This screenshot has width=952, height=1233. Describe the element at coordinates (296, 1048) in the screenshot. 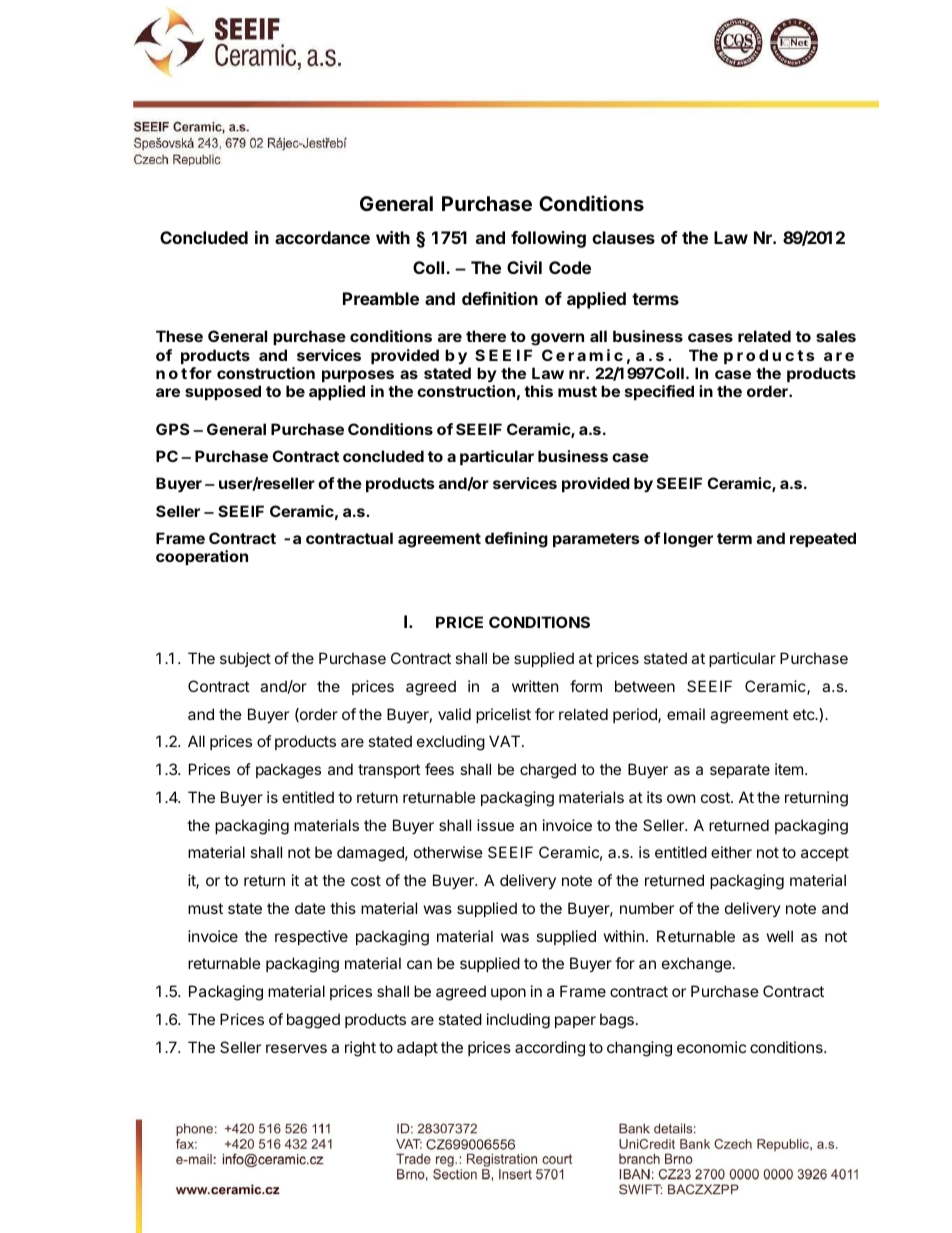

I see `reserves` at that location.
